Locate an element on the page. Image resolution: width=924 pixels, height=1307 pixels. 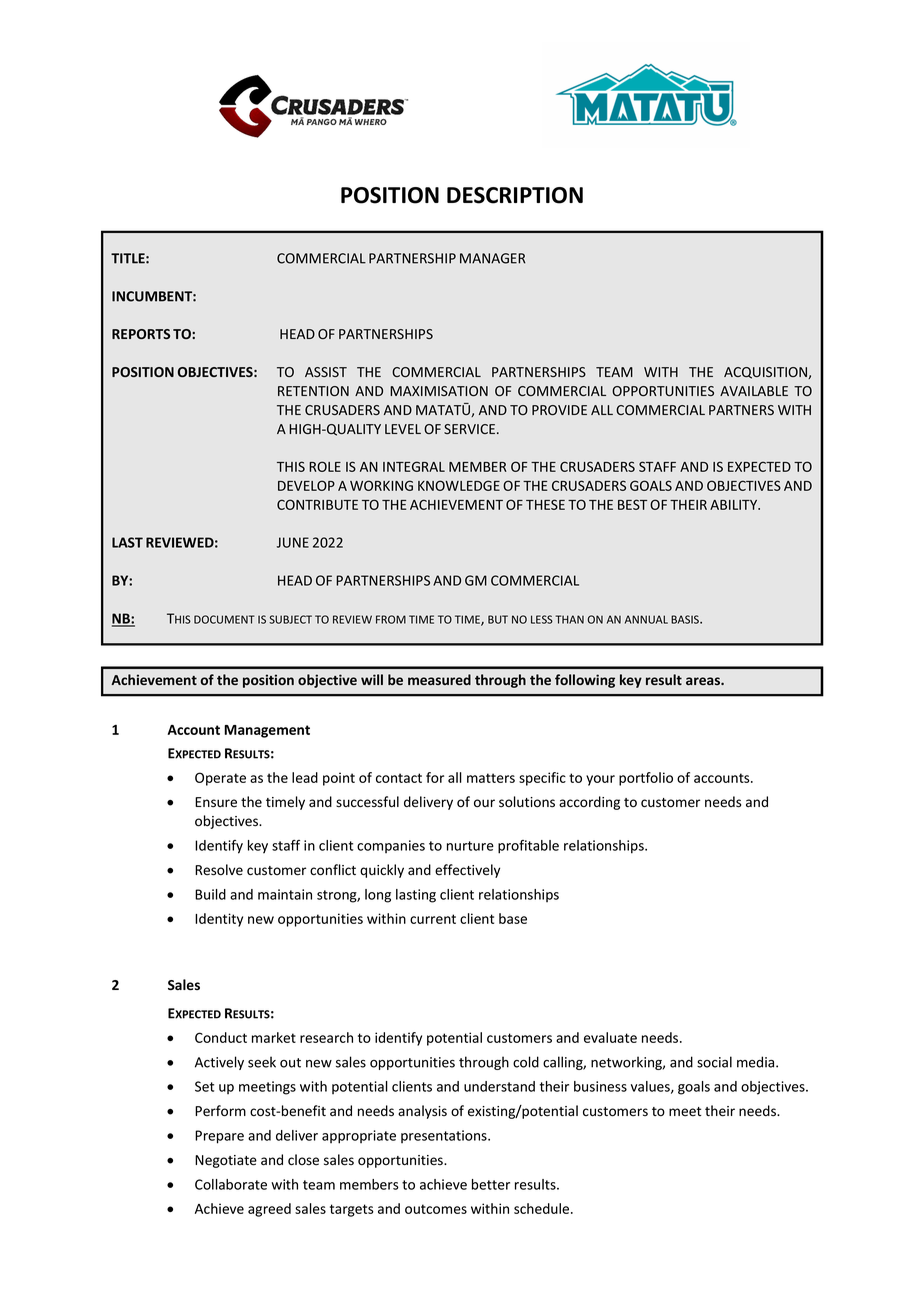
business is located at coordinates (600, 1086).
